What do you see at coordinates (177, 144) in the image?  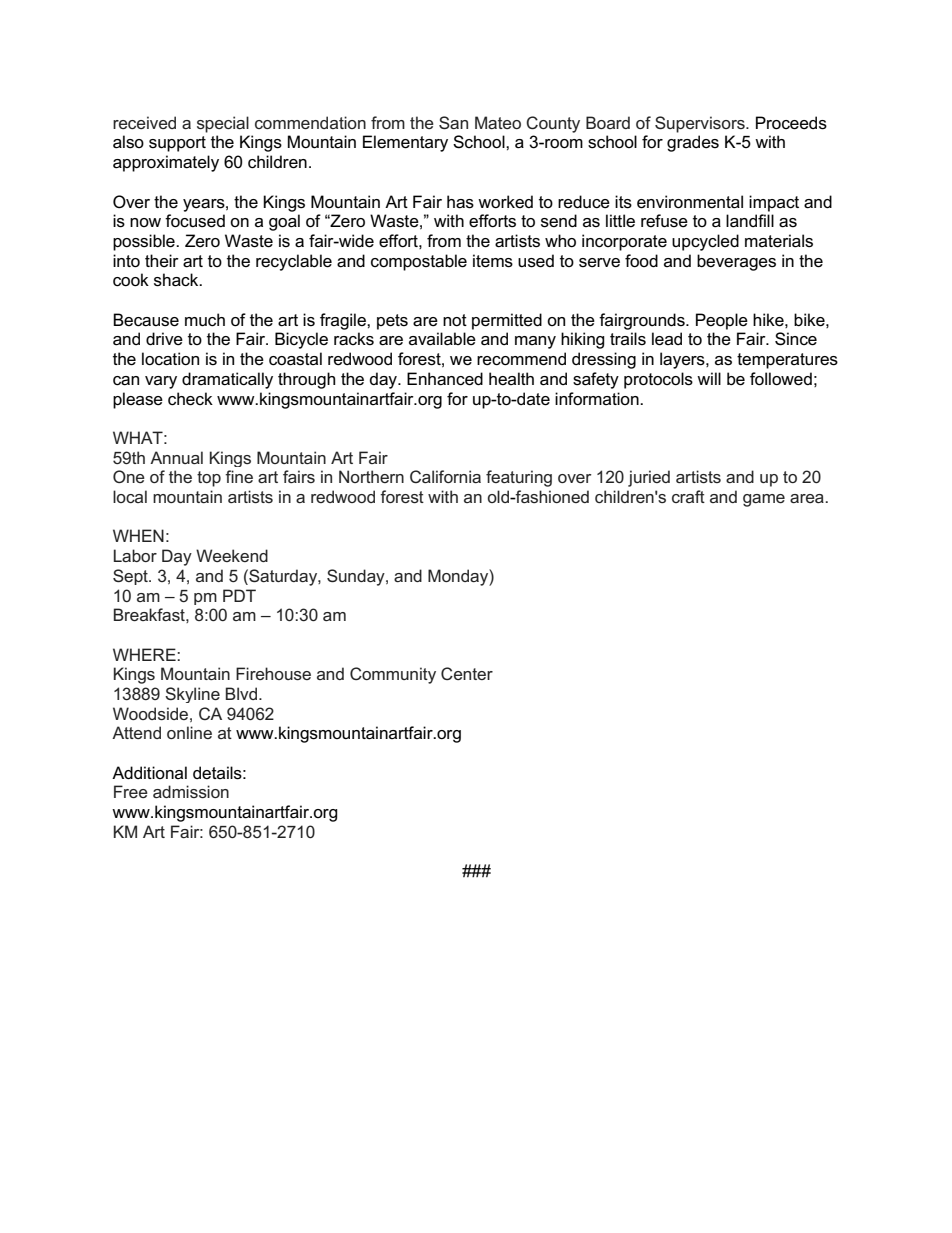 I see `support` at bounding box center [177, 144].
